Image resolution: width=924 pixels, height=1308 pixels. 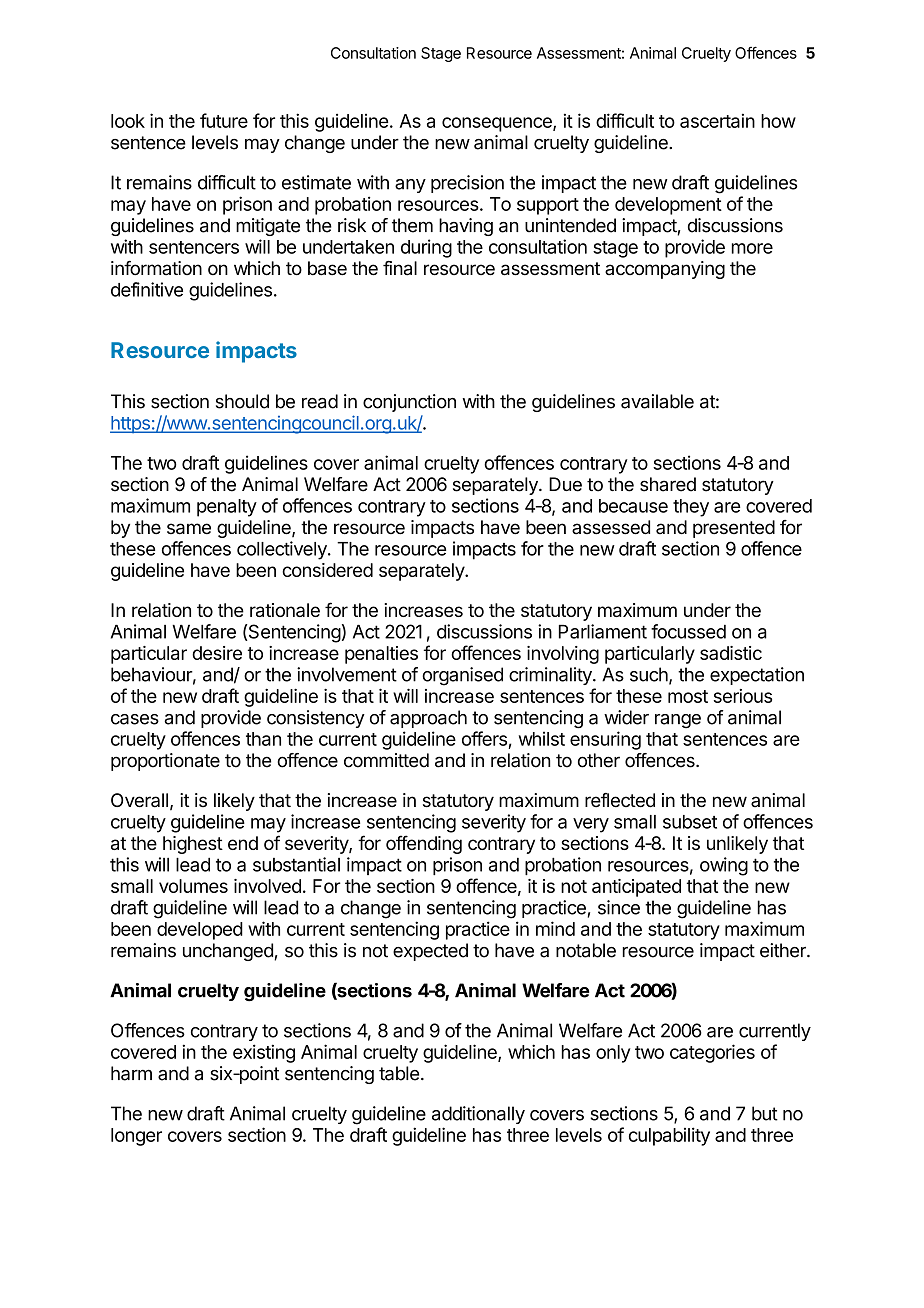 I want to click on volumes, so click(x=193, y=886).
